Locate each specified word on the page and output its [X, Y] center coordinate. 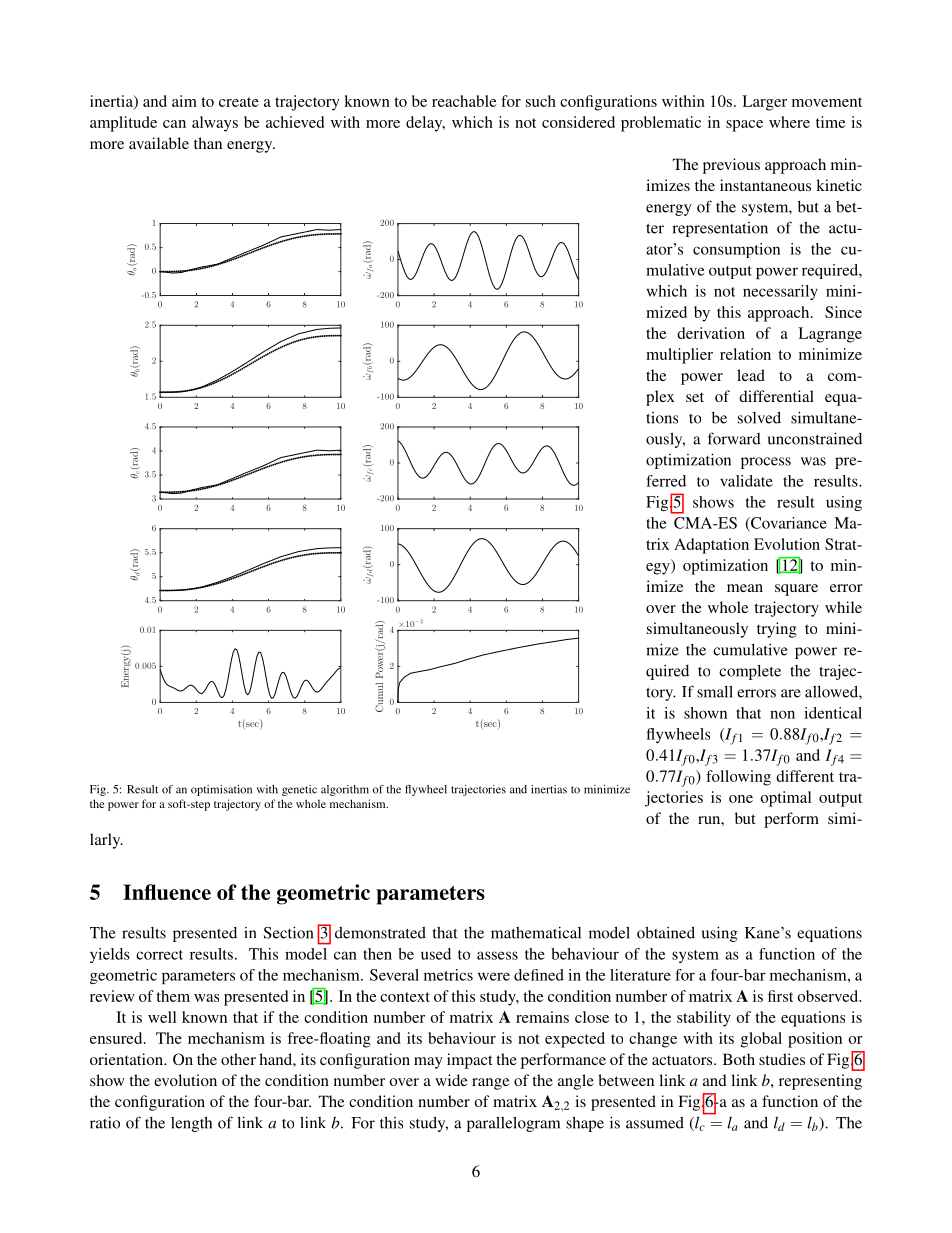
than [208, 143]
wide [451, 1080]
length [191, 1124]
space [744, 126]
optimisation [221, 790]
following [738, 778]
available [159, 143]
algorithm [345, 790]
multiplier [679, 356]
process [766, 463]
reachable [464, 101]
